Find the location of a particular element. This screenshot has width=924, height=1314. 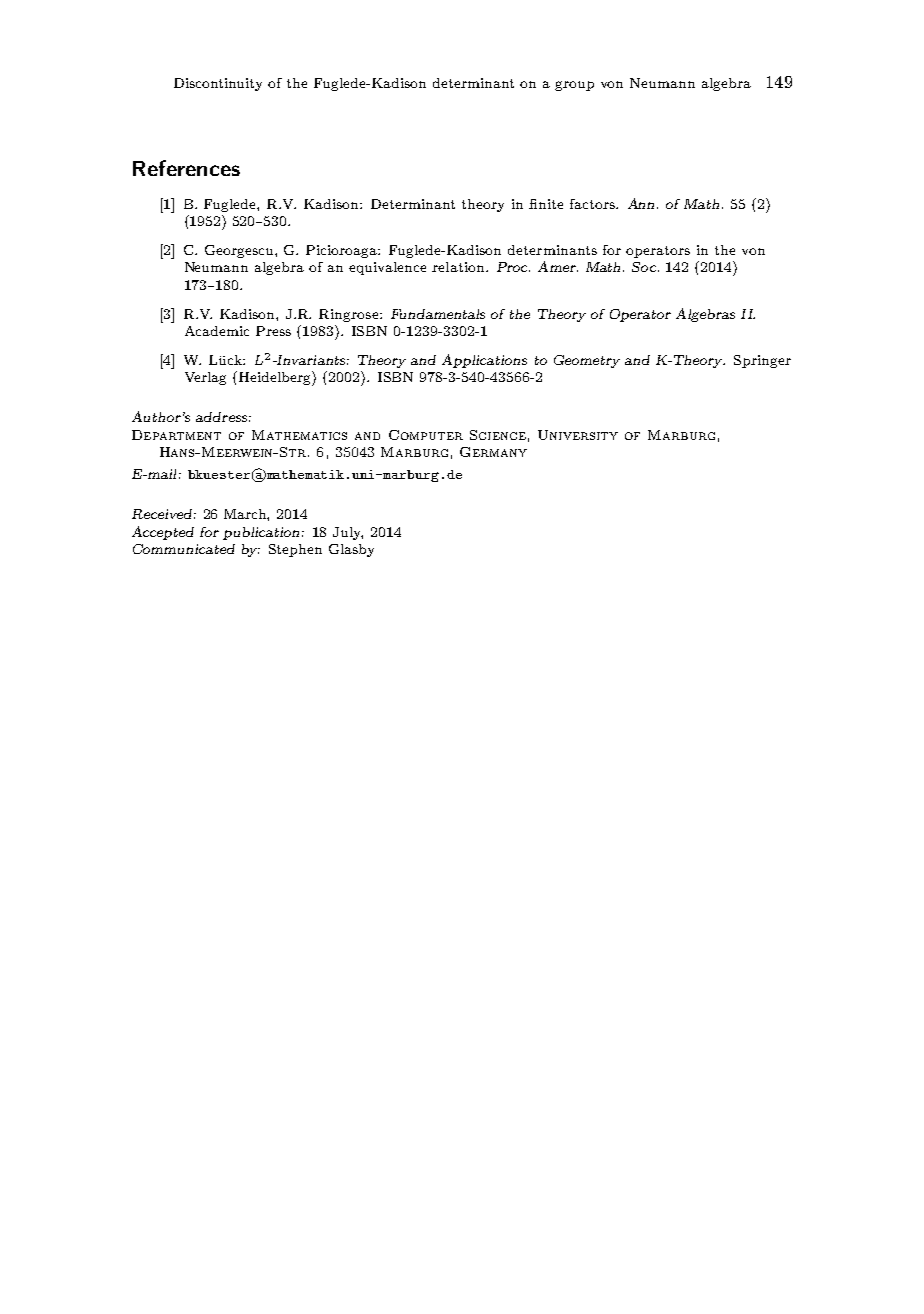

Applications is located at coordinates (484, 361).
